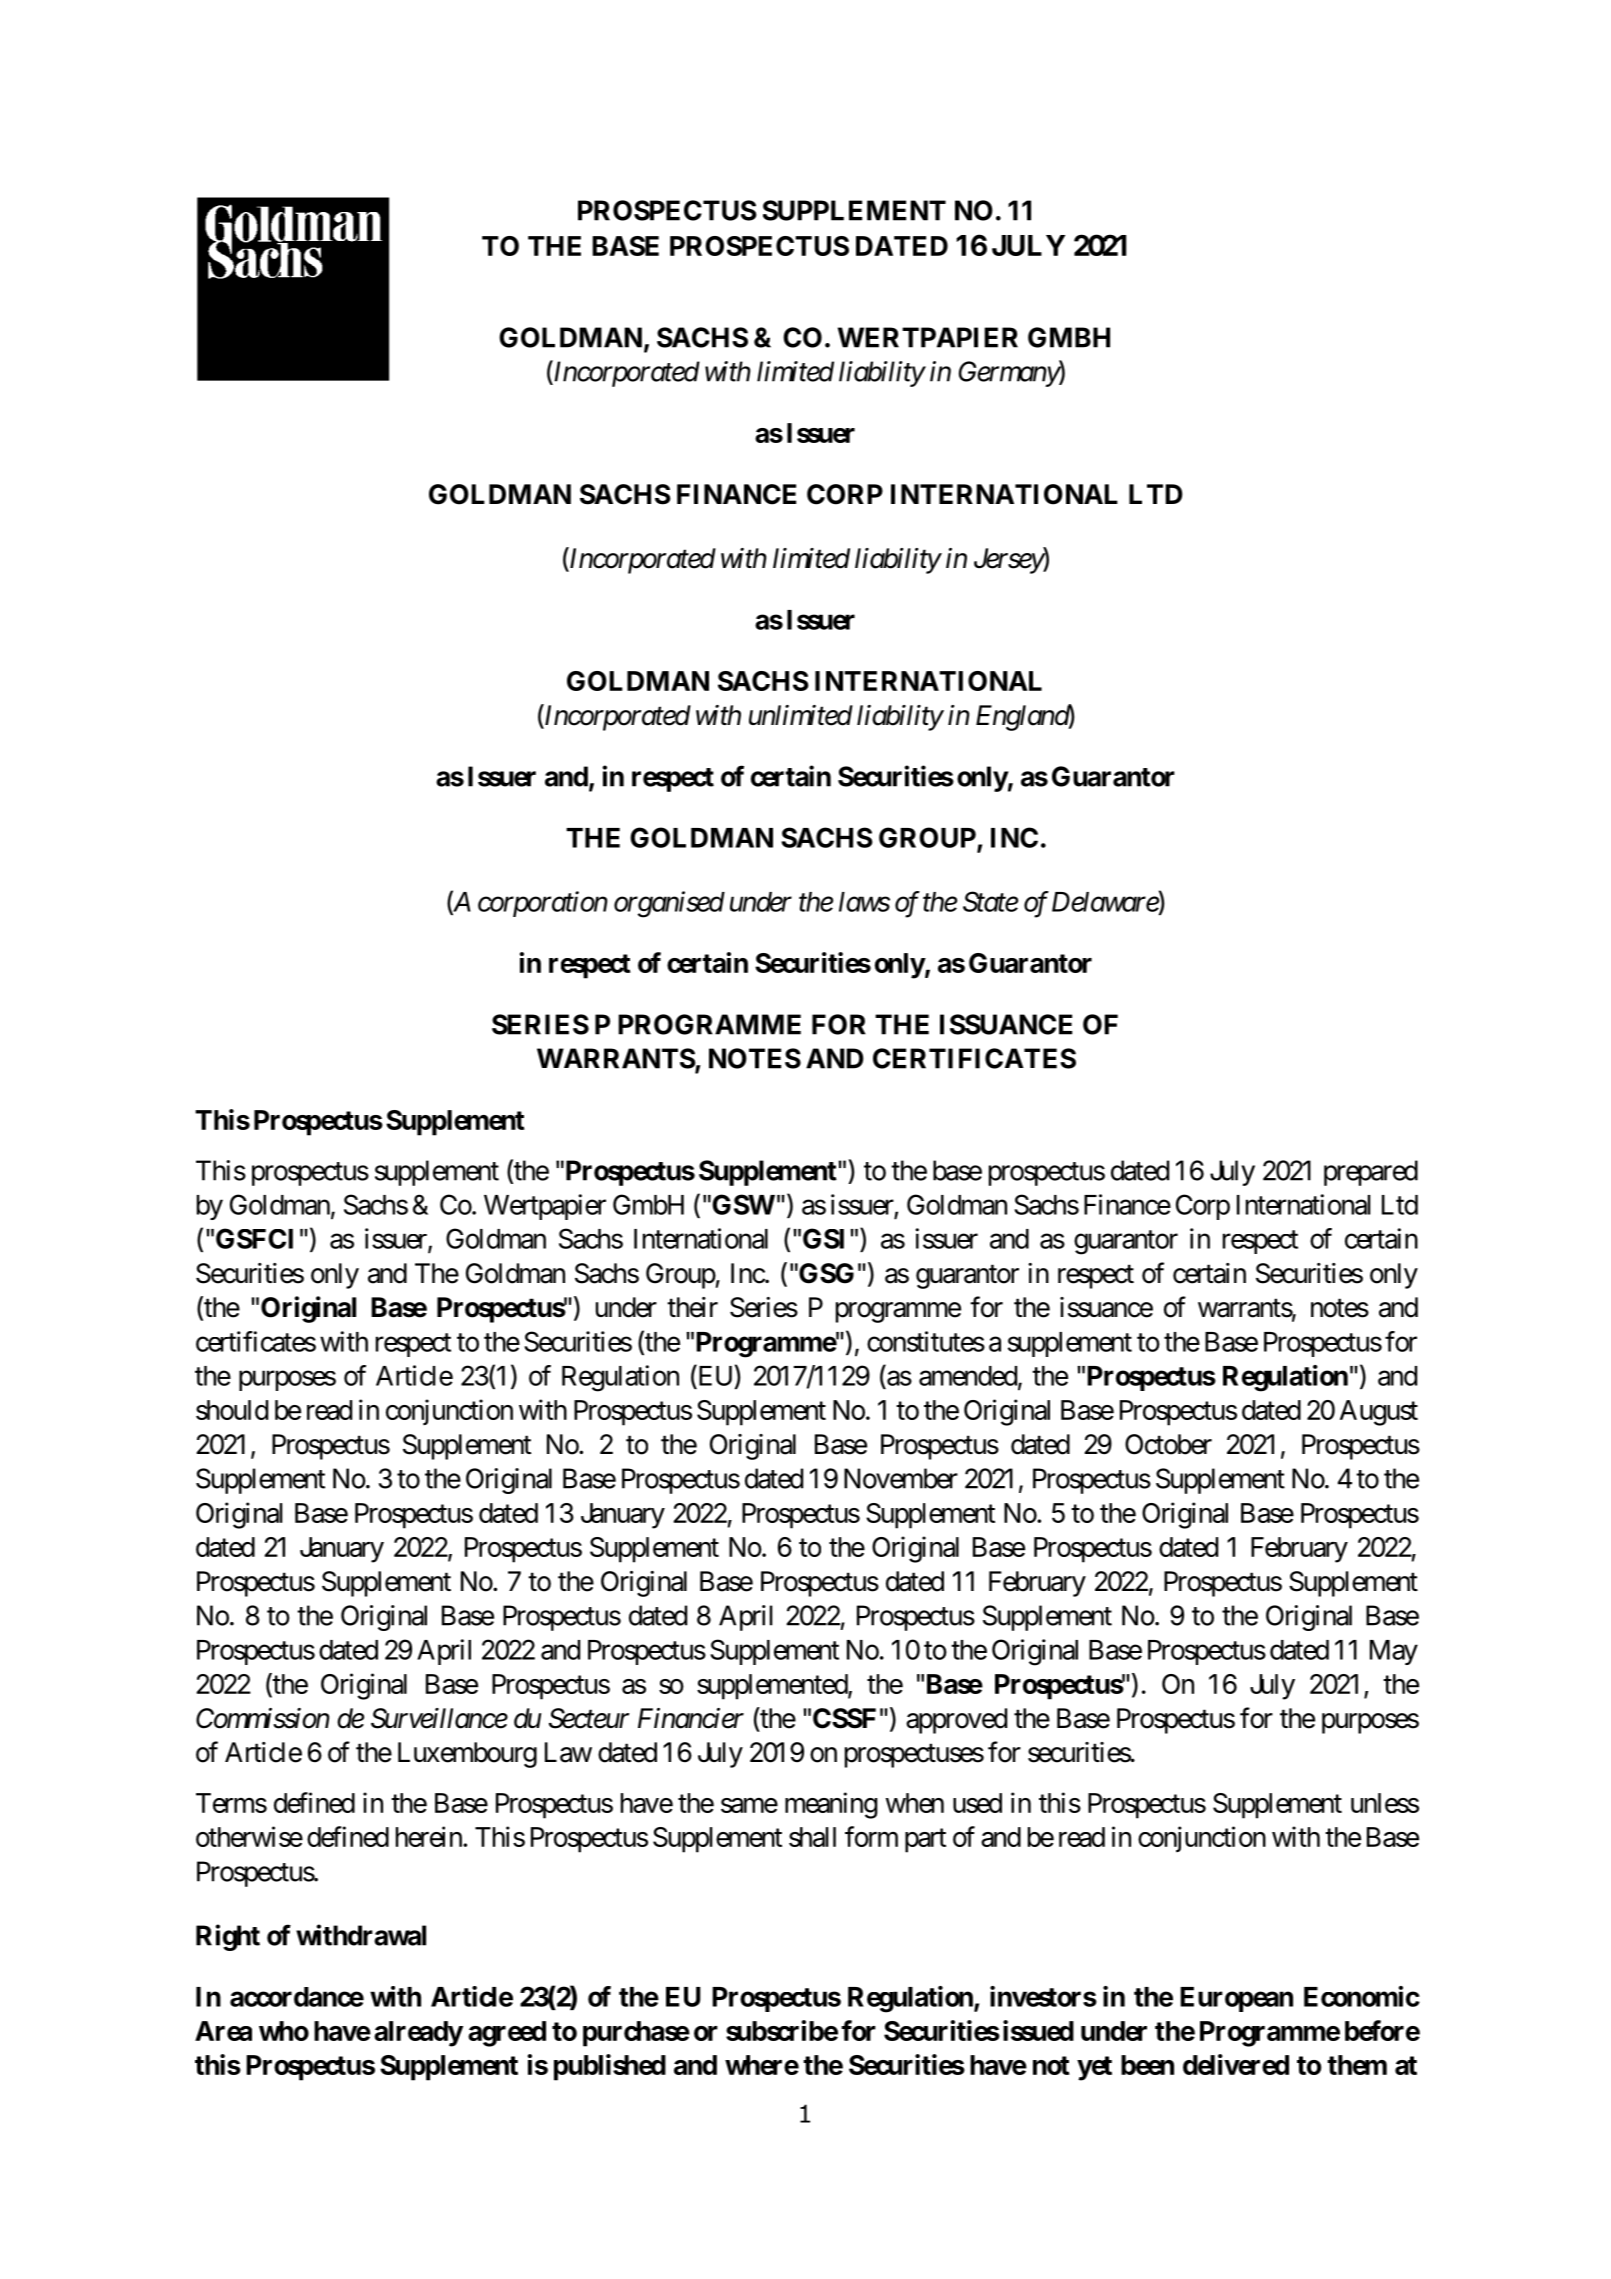  I want to click on Commission, so click(262, 1718).
